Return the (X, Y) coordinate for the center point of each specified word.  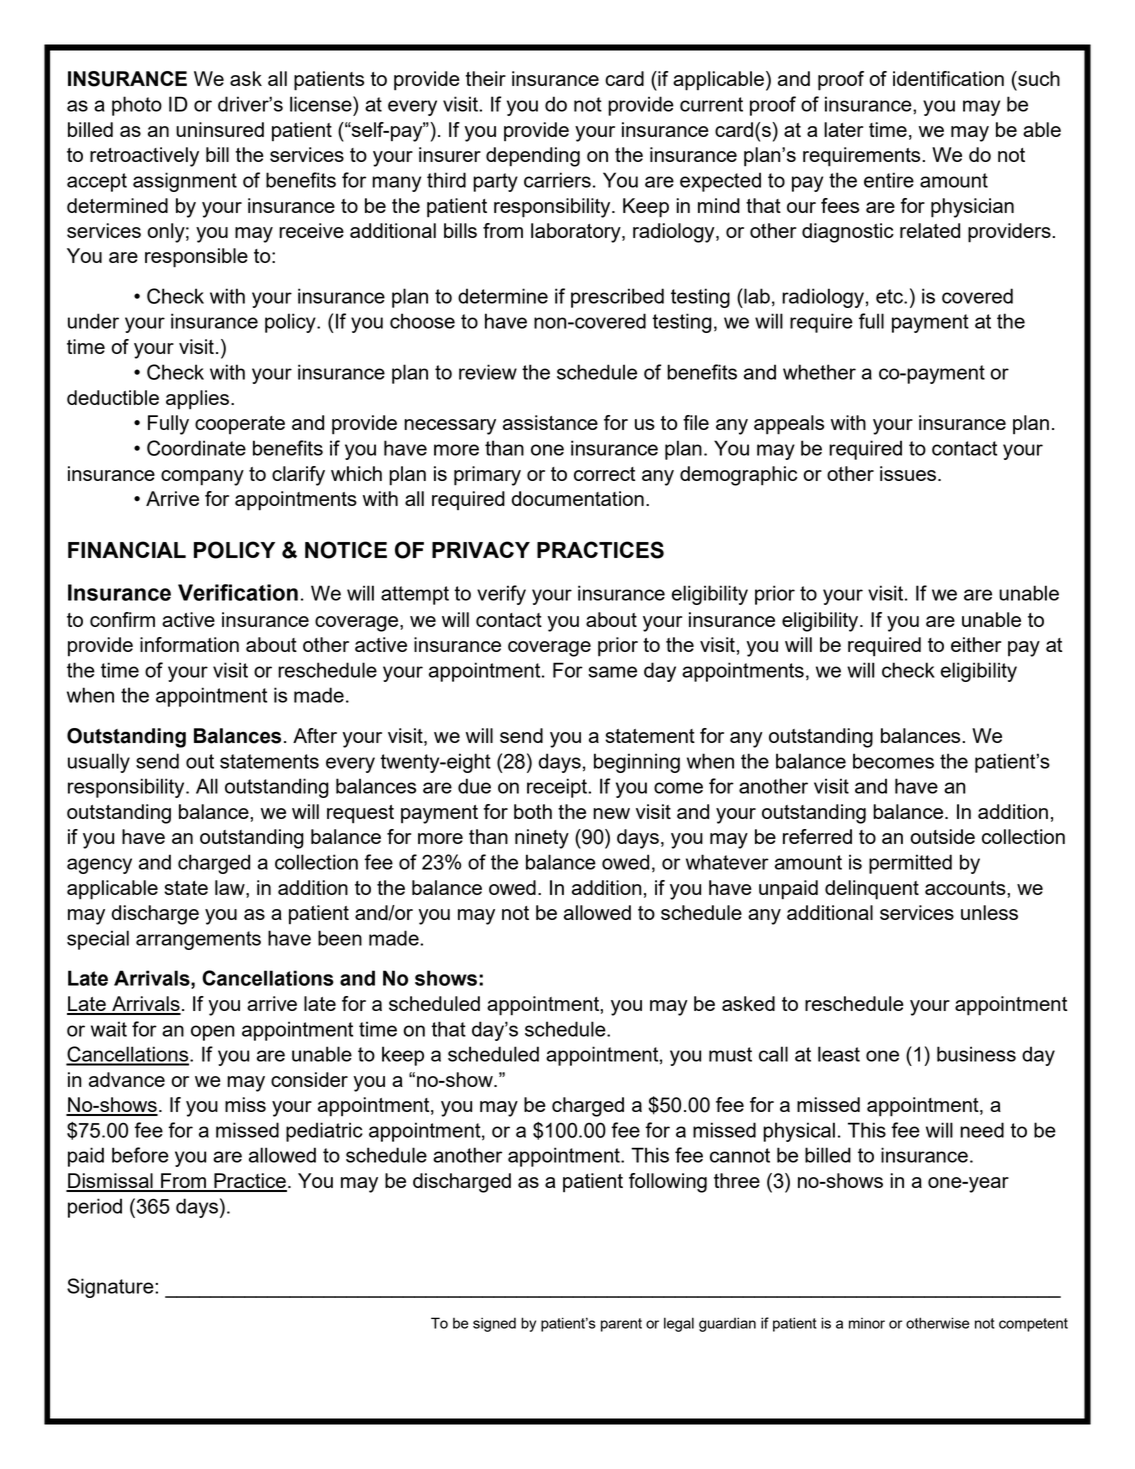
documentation (578, 498)
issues (908, 473)
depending (533, 157)
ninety (542, 839)
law (231, 887)
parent (621, 1325)
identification (948, 78)
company (202, 478)
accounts (966, 888)
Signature (111, 1288)
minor (867, 1323)
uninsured (220, 129)
